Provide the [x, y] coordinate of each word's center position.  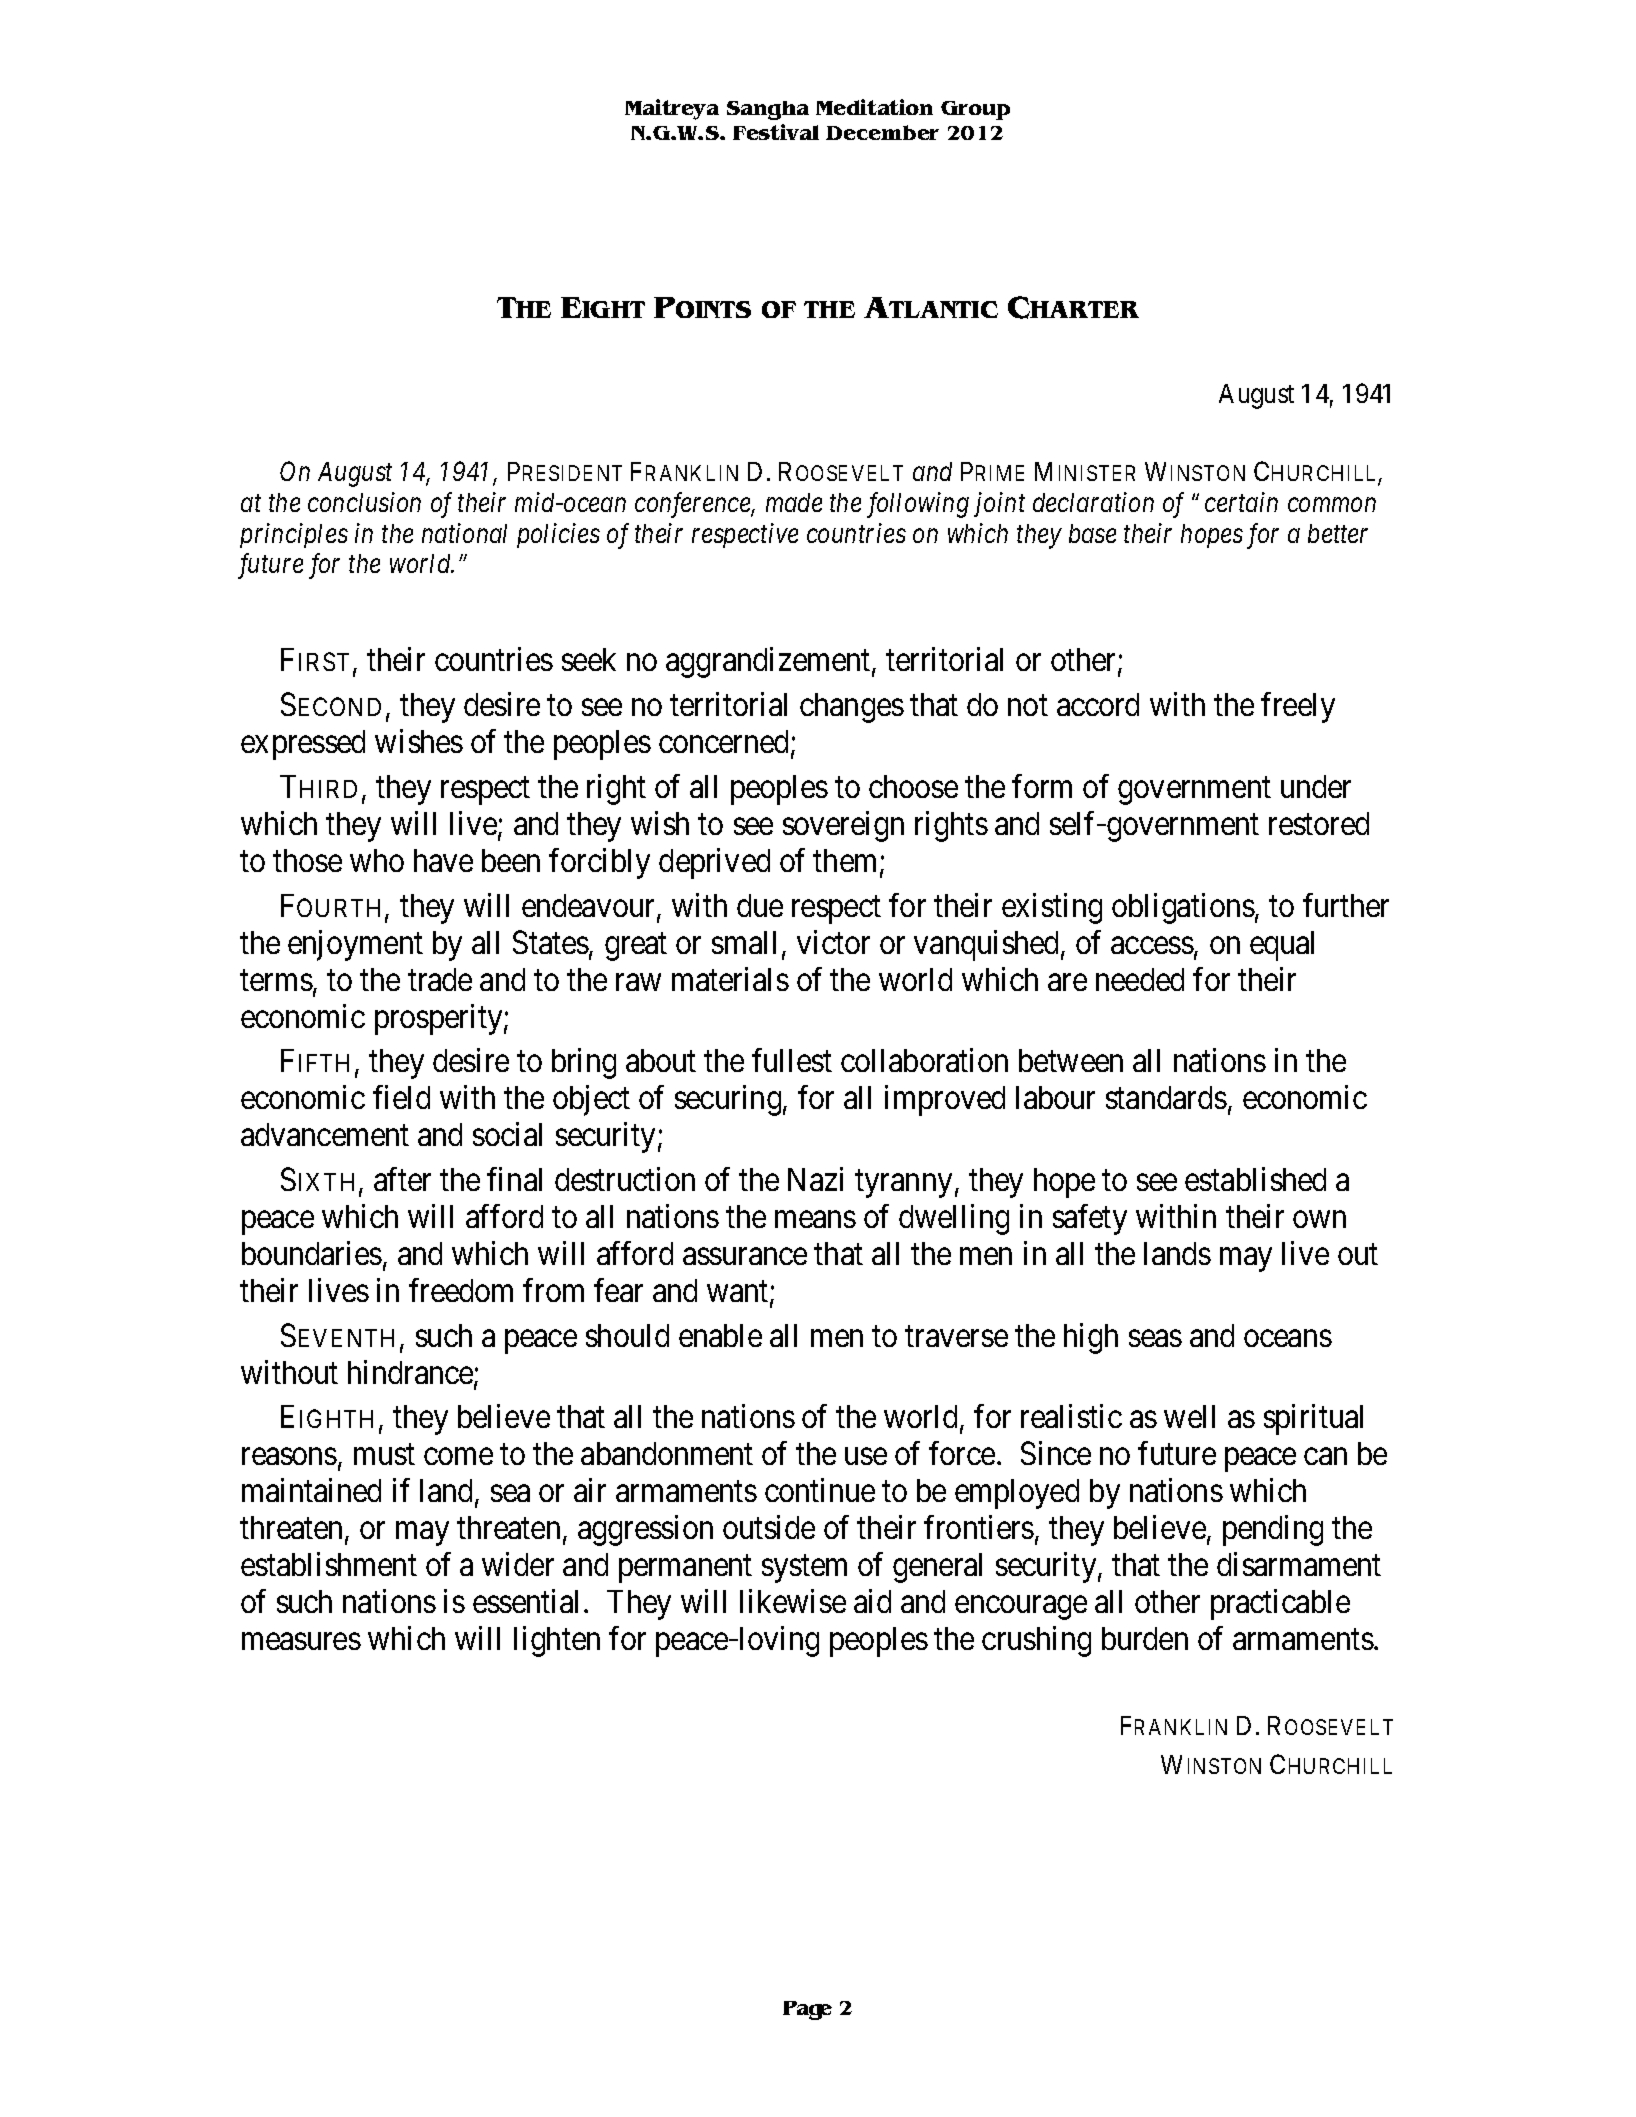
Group [975, 110]
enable [720, 1335]
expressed [303, 745]
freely [1298, 708]
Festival [776, 132]
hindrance [411, 1373]
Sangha [768, 110]
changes [852, 708]
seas [1155, 1338]
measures [301, 1641]
